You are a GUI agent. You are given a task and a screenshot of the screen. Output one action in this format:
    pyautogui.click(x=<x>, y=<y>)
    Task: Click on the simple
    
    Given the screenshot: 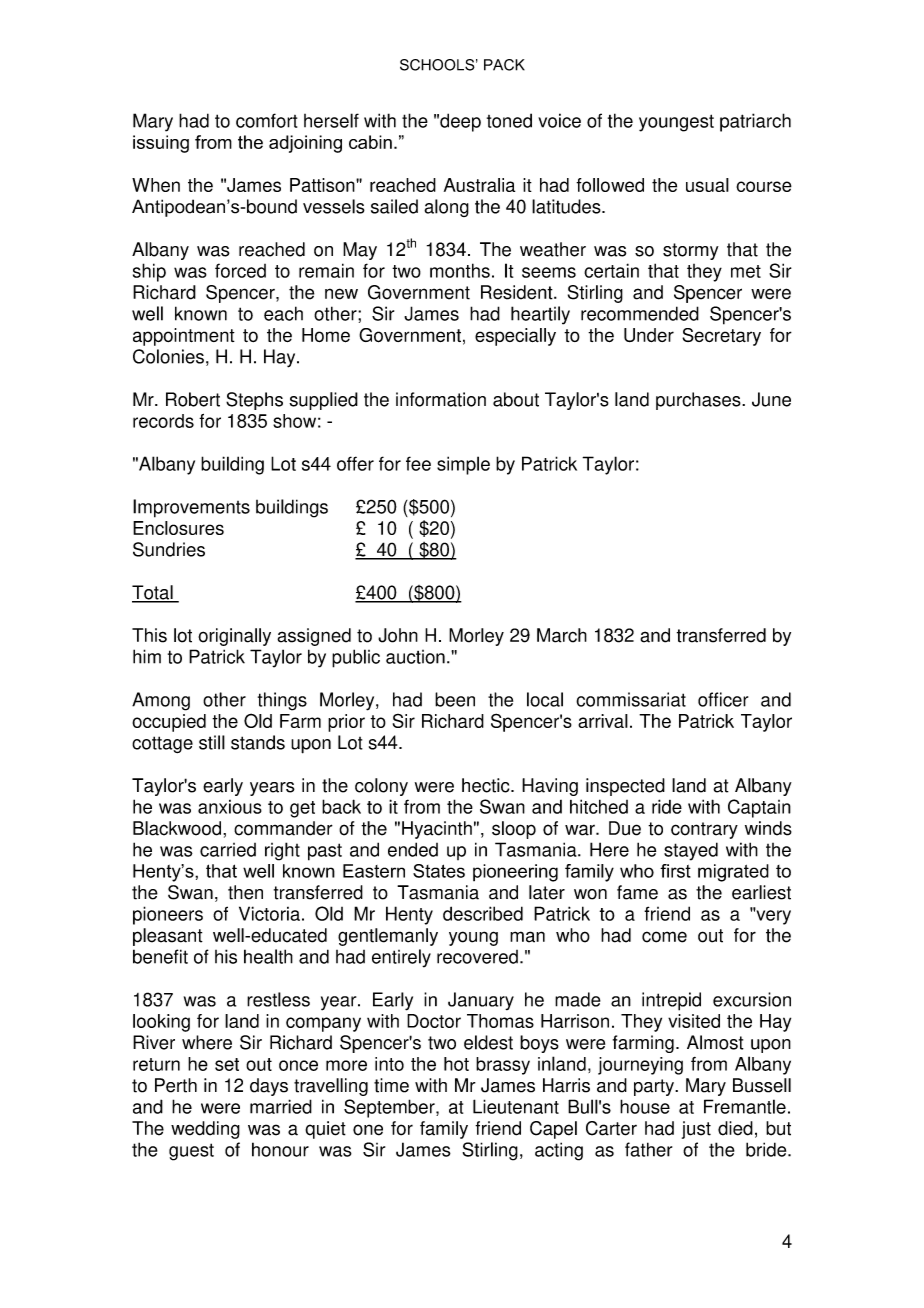 What is the action you would take?
    pyautogui.click(x=463, y=465)
